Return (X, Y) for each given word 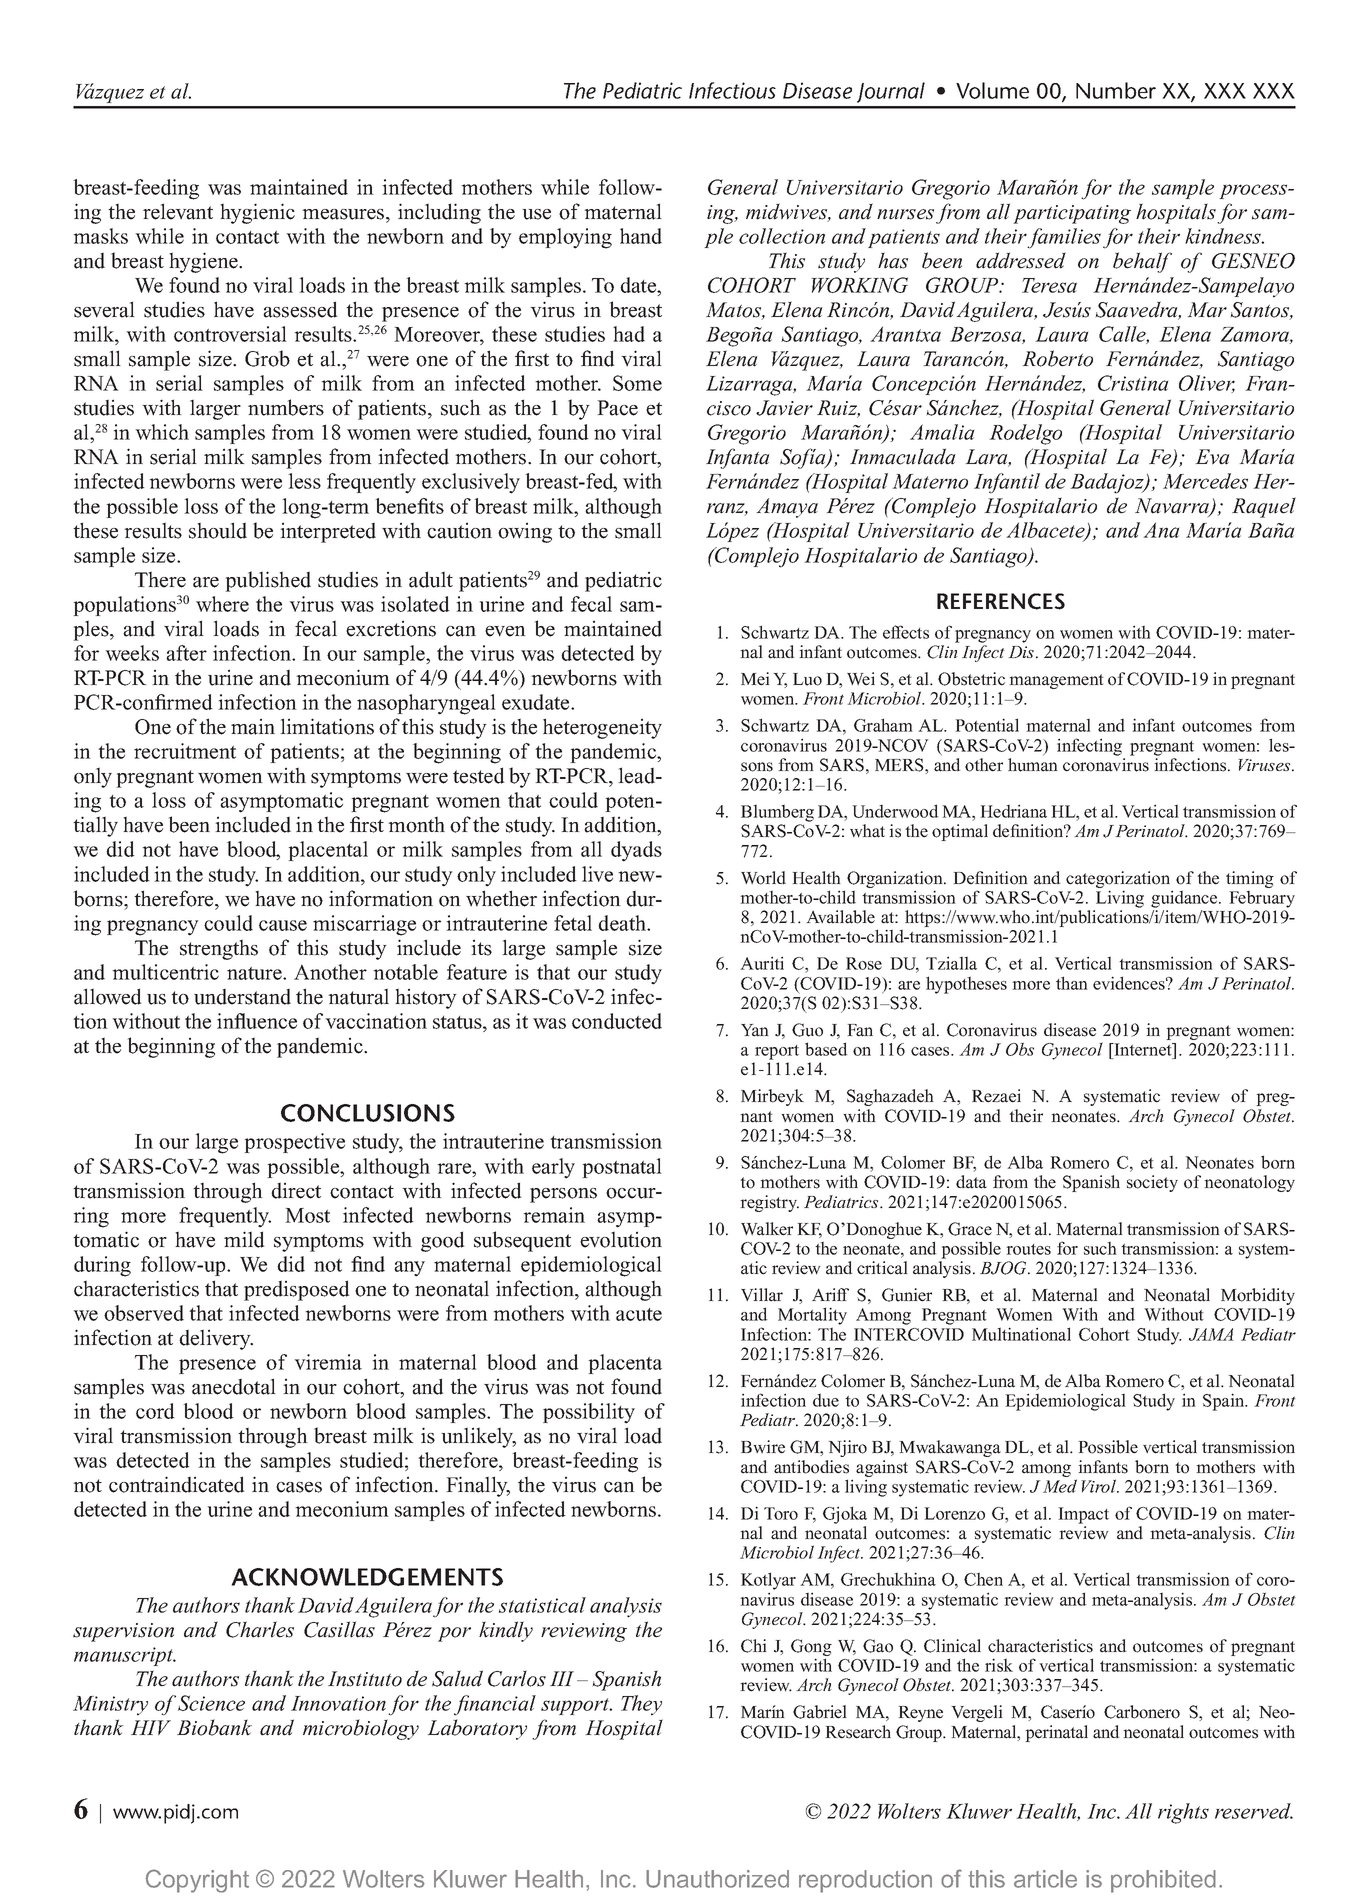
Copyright (197, 1881)
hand (641, 236)
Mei (755, 679)
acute (639, 1314)
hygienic (257, 213)
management (1056, 681)
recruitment (185, 751)
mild (244, 1239)
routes (1028, 1249)
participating (1072, 214)
